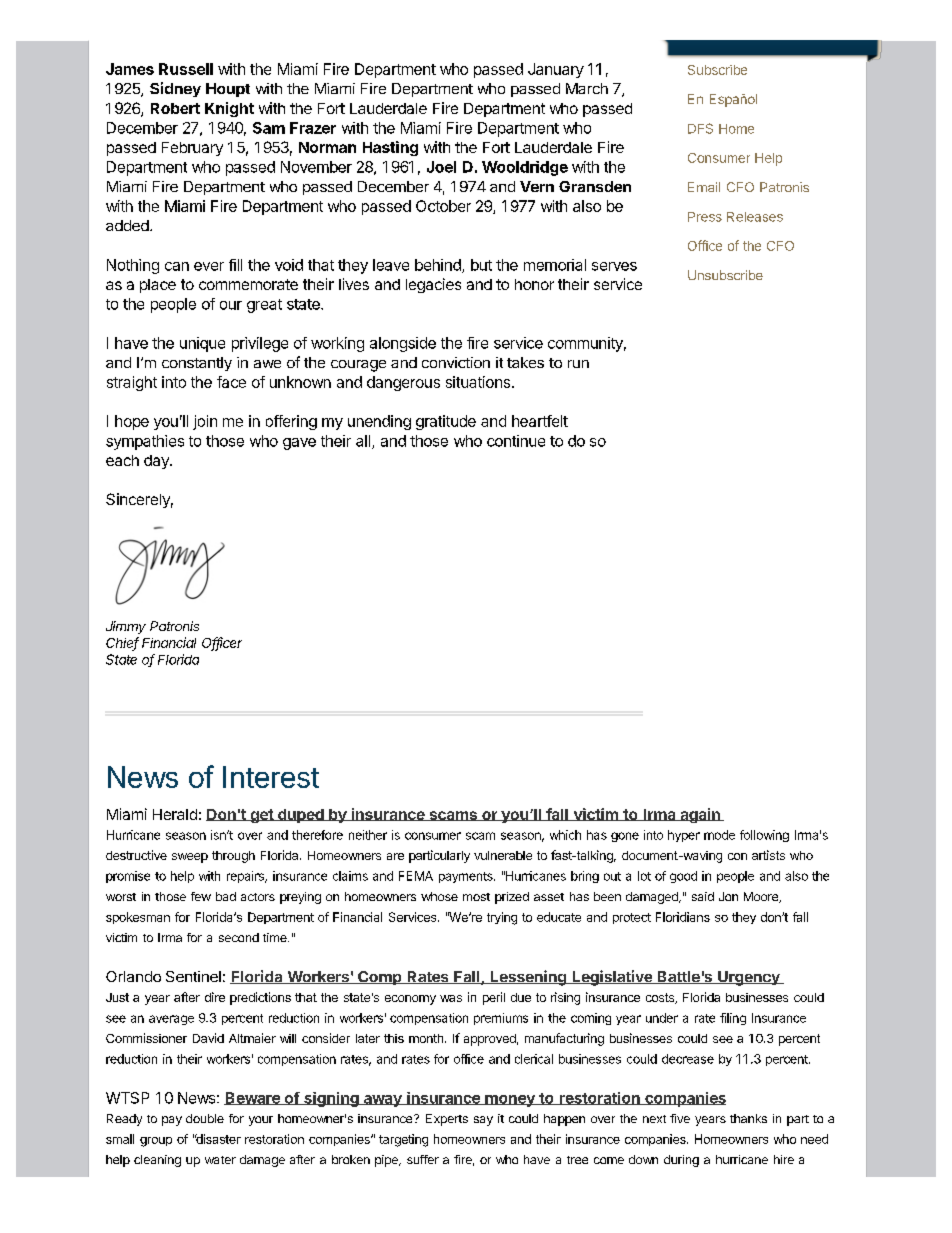  I want to click on Robert, so click(175, 108).
